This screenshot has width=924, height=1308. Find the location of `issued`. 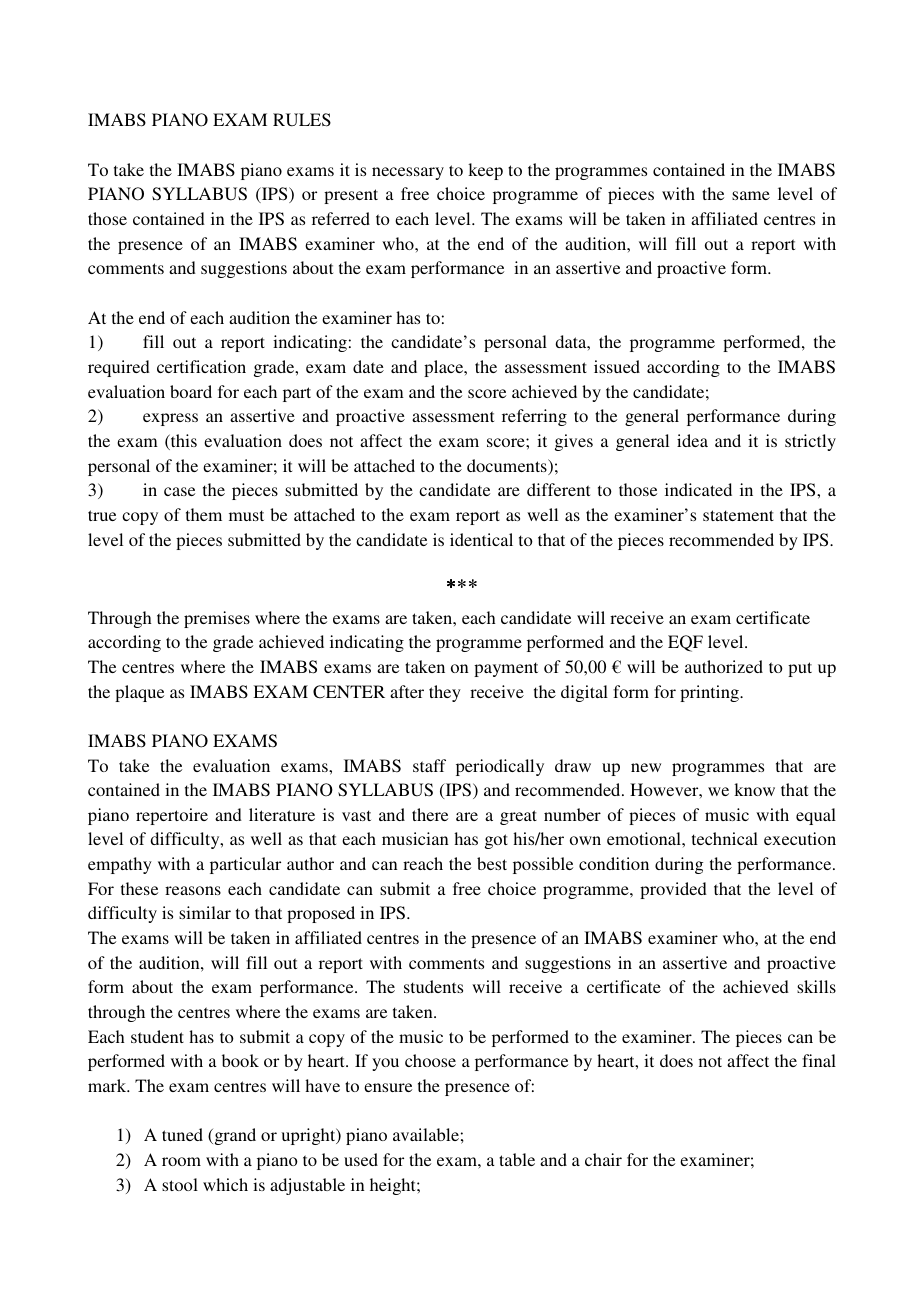

issued is located at coordinates (617, 366).
